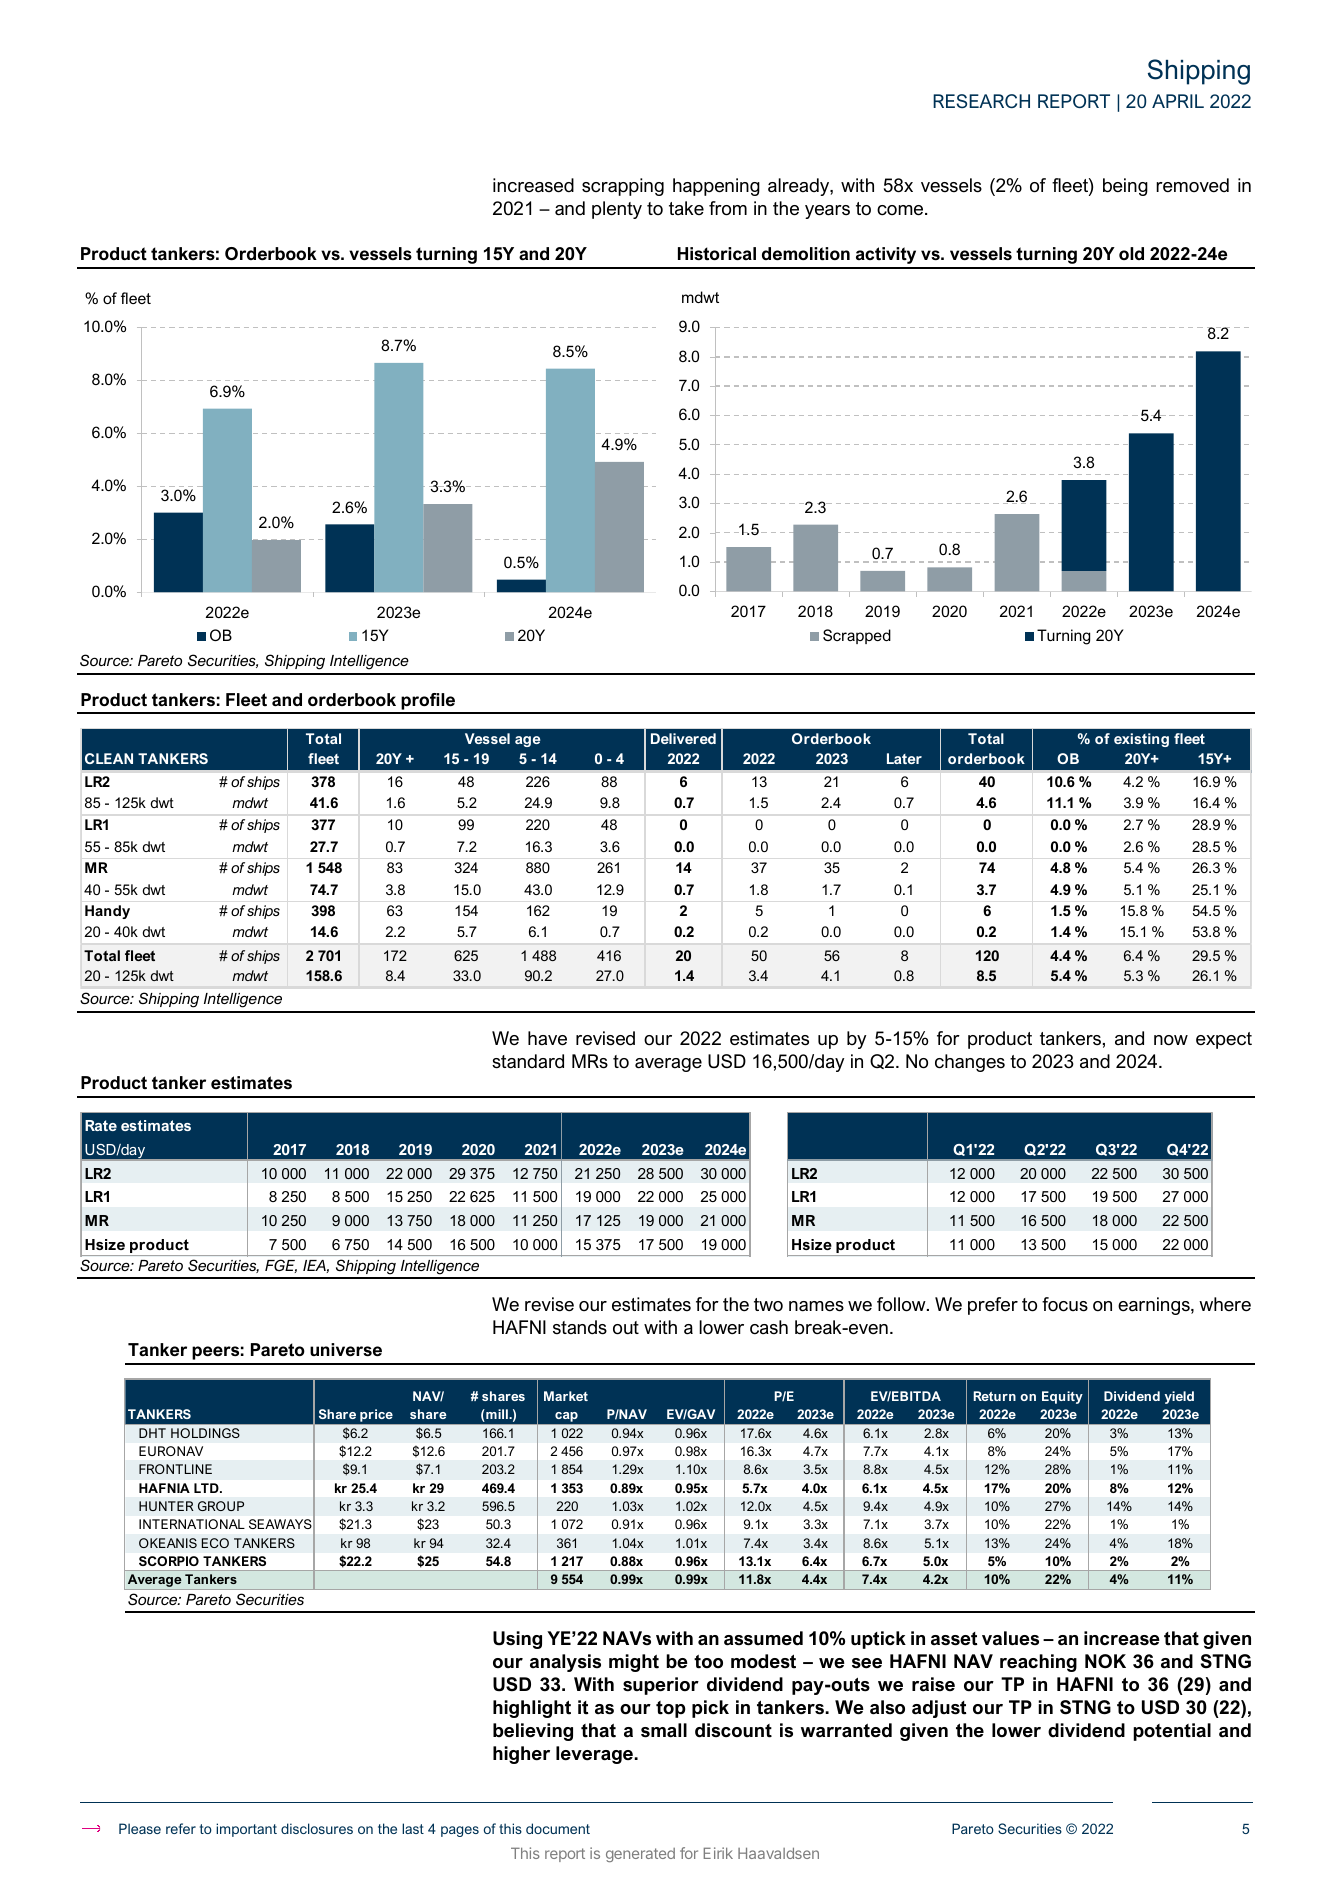 The image size is (1330, 1882). I want to click on two, so click(768, 1304).
